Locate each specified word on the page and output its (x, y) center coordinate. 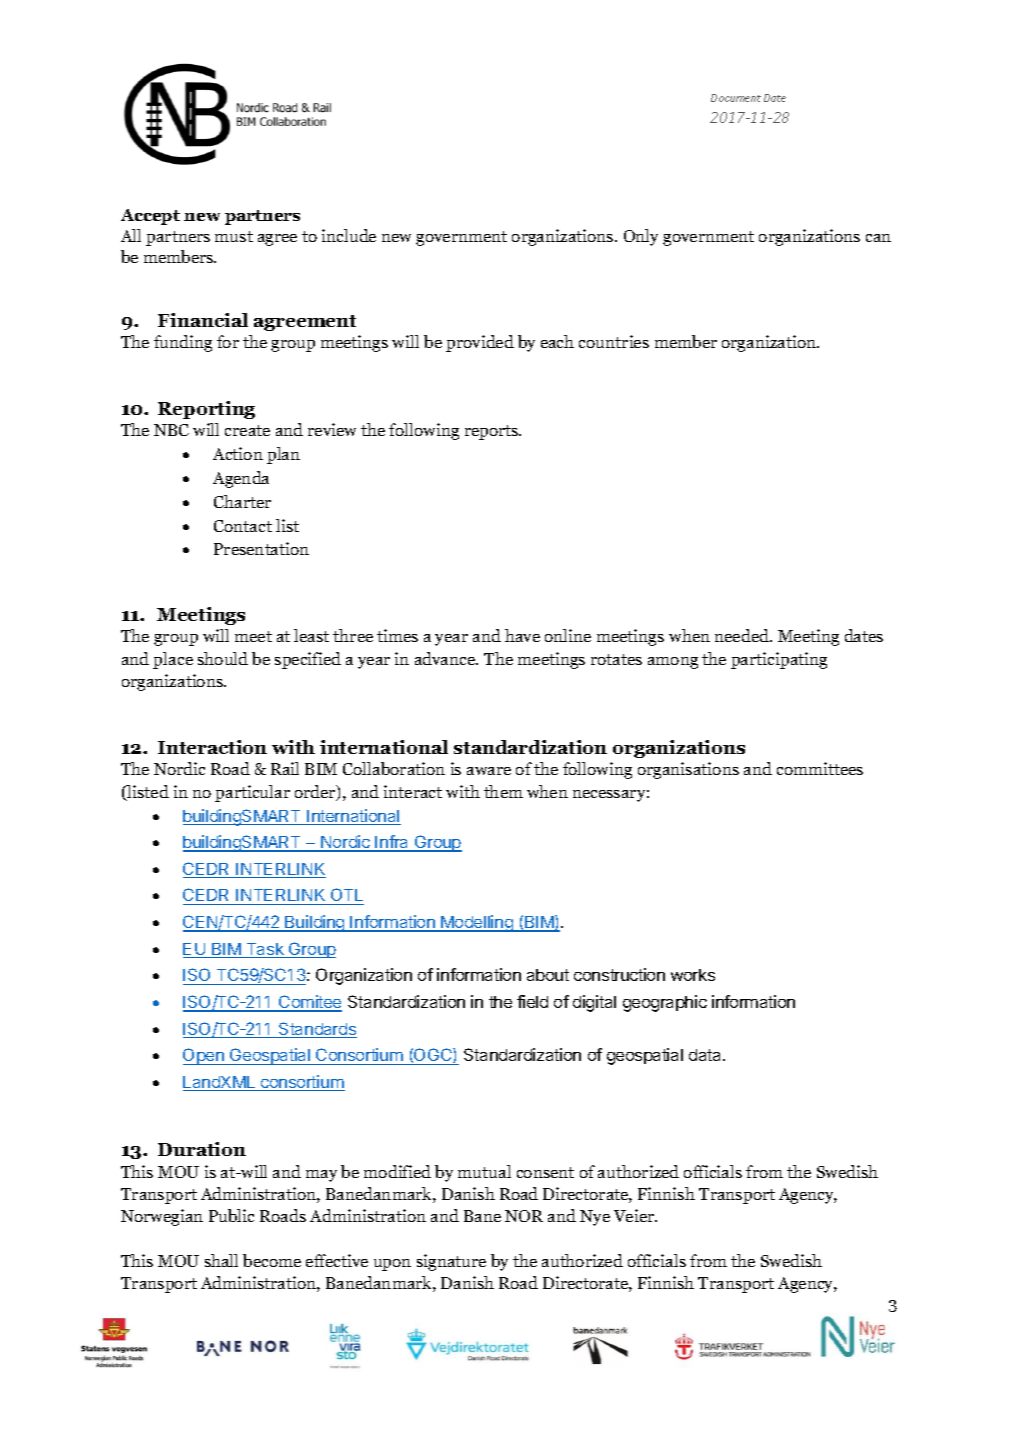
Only (641, 237)
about (548, 975)
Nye (595, 1218)
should (223, 658)
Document (736, 98)
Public (231, 1215)
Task (265, 950)
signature (451, 1262)
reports (493, 432)
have (522, 635)
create (247, 430)
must (234, 236)
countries (614, 341)
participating (779, 660)
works (693, 975)
